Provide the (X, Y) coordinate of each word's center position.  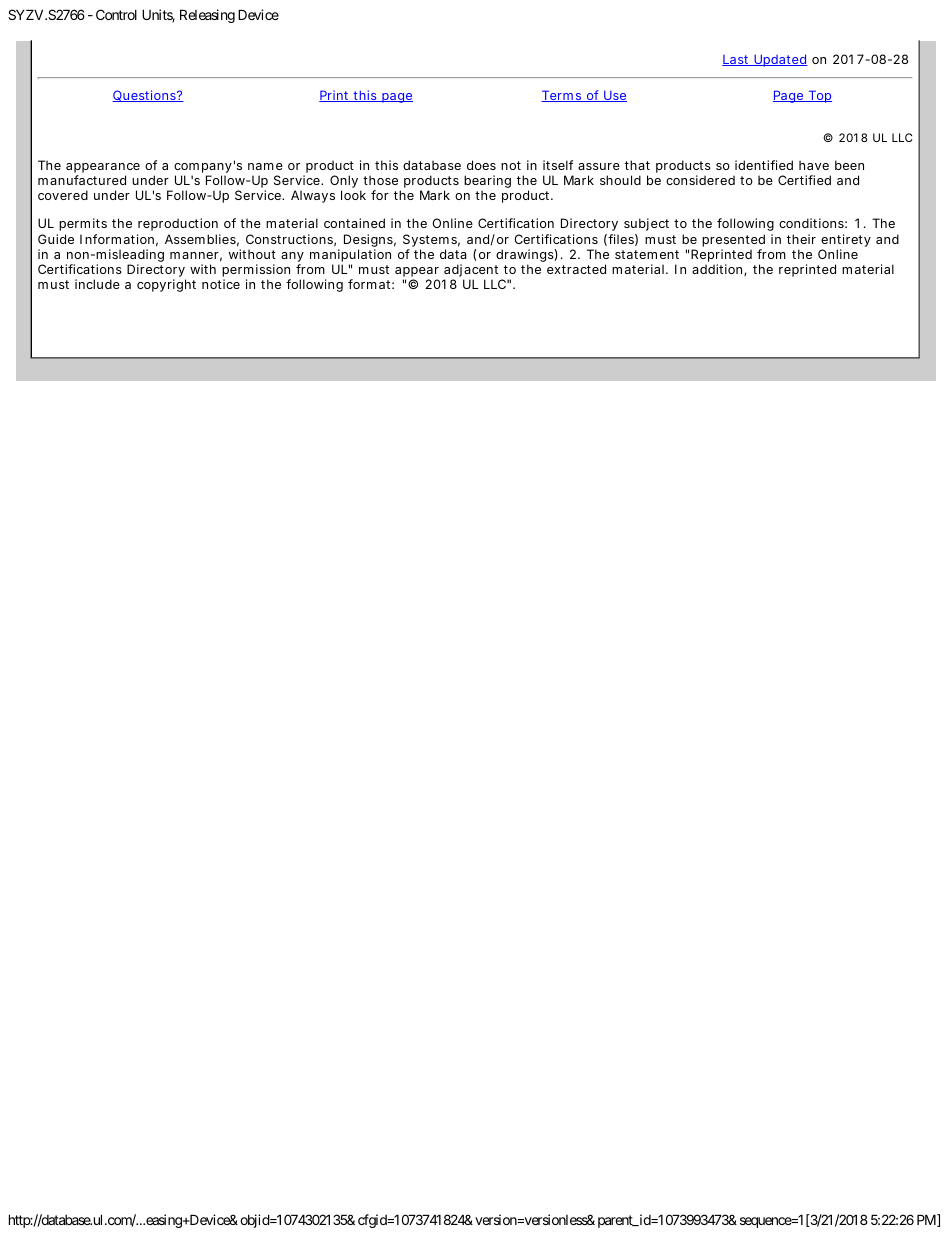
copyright (166, 285)
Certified (804, 180)
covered (63, 195)
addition (719, 270)
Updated (780, 60)
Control (116, 14)
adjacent (473, 272)
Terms (563, 96)
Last (737, 60)
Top (819, 96)
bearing (487, 183)
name (265, 166)
